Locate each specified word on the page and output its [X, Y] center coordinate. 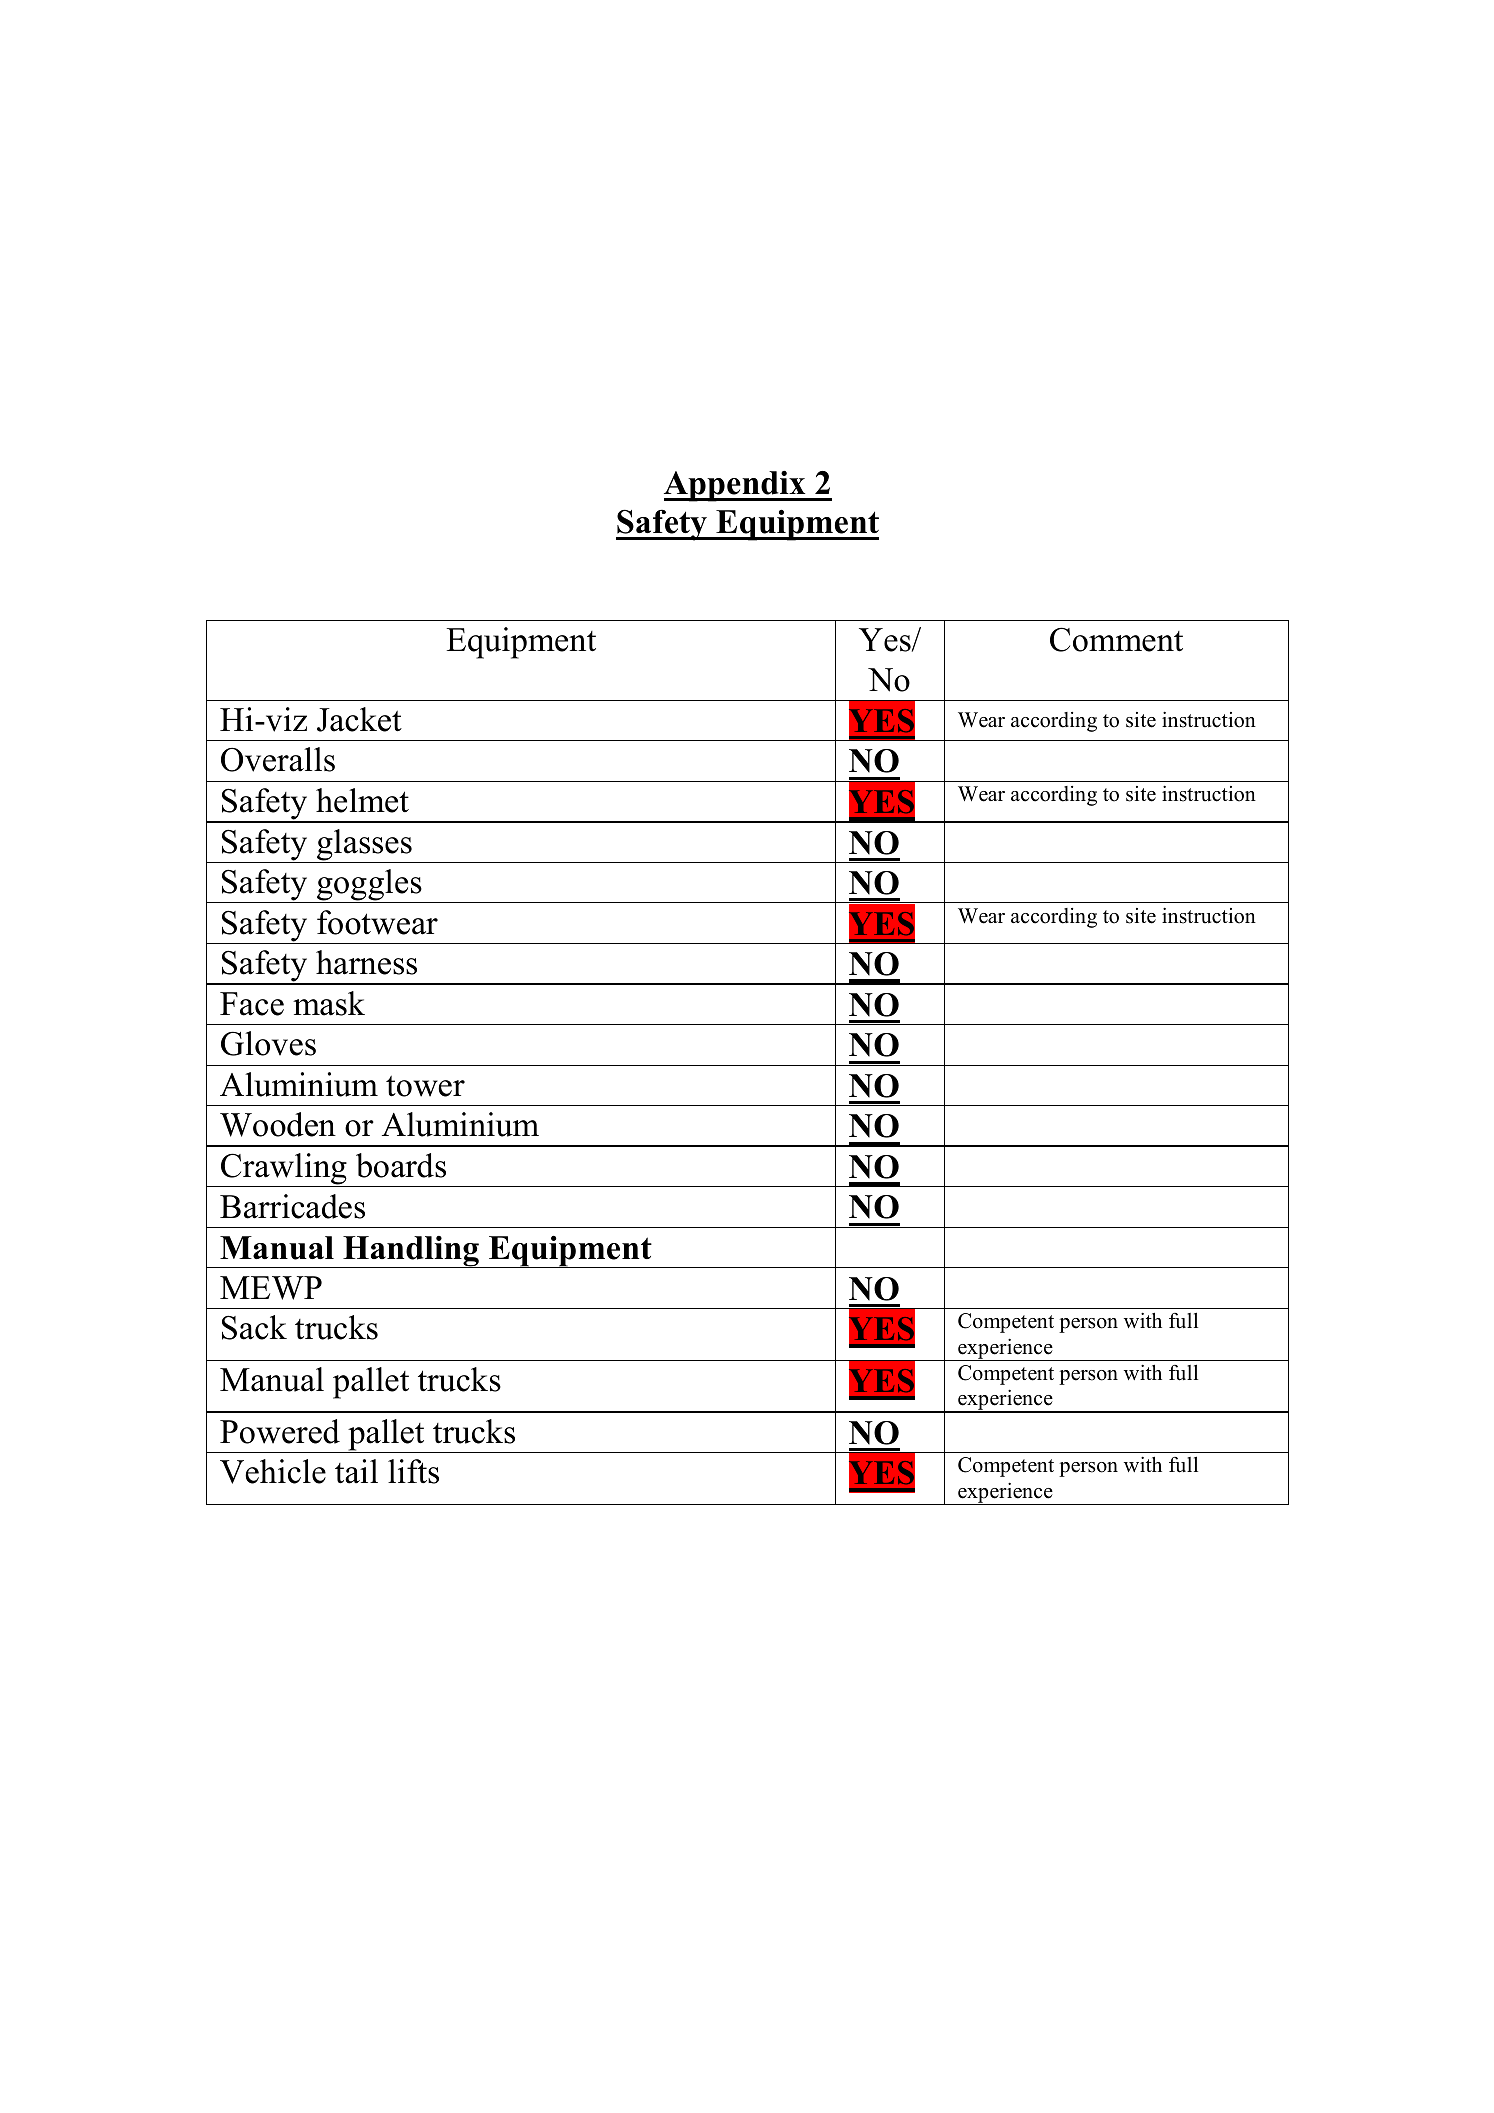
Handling [411, 1252]
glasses [364, 846]
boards [401, 1165]
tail [356, 1471]
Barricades [292, 1206]
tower [425, 1086]
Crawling [284, 1170]
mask [329, 1003]
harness [366, 962]
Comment [1116, 639]
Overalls [278, 759]
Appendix [736, 486]
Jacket [359, 719]
